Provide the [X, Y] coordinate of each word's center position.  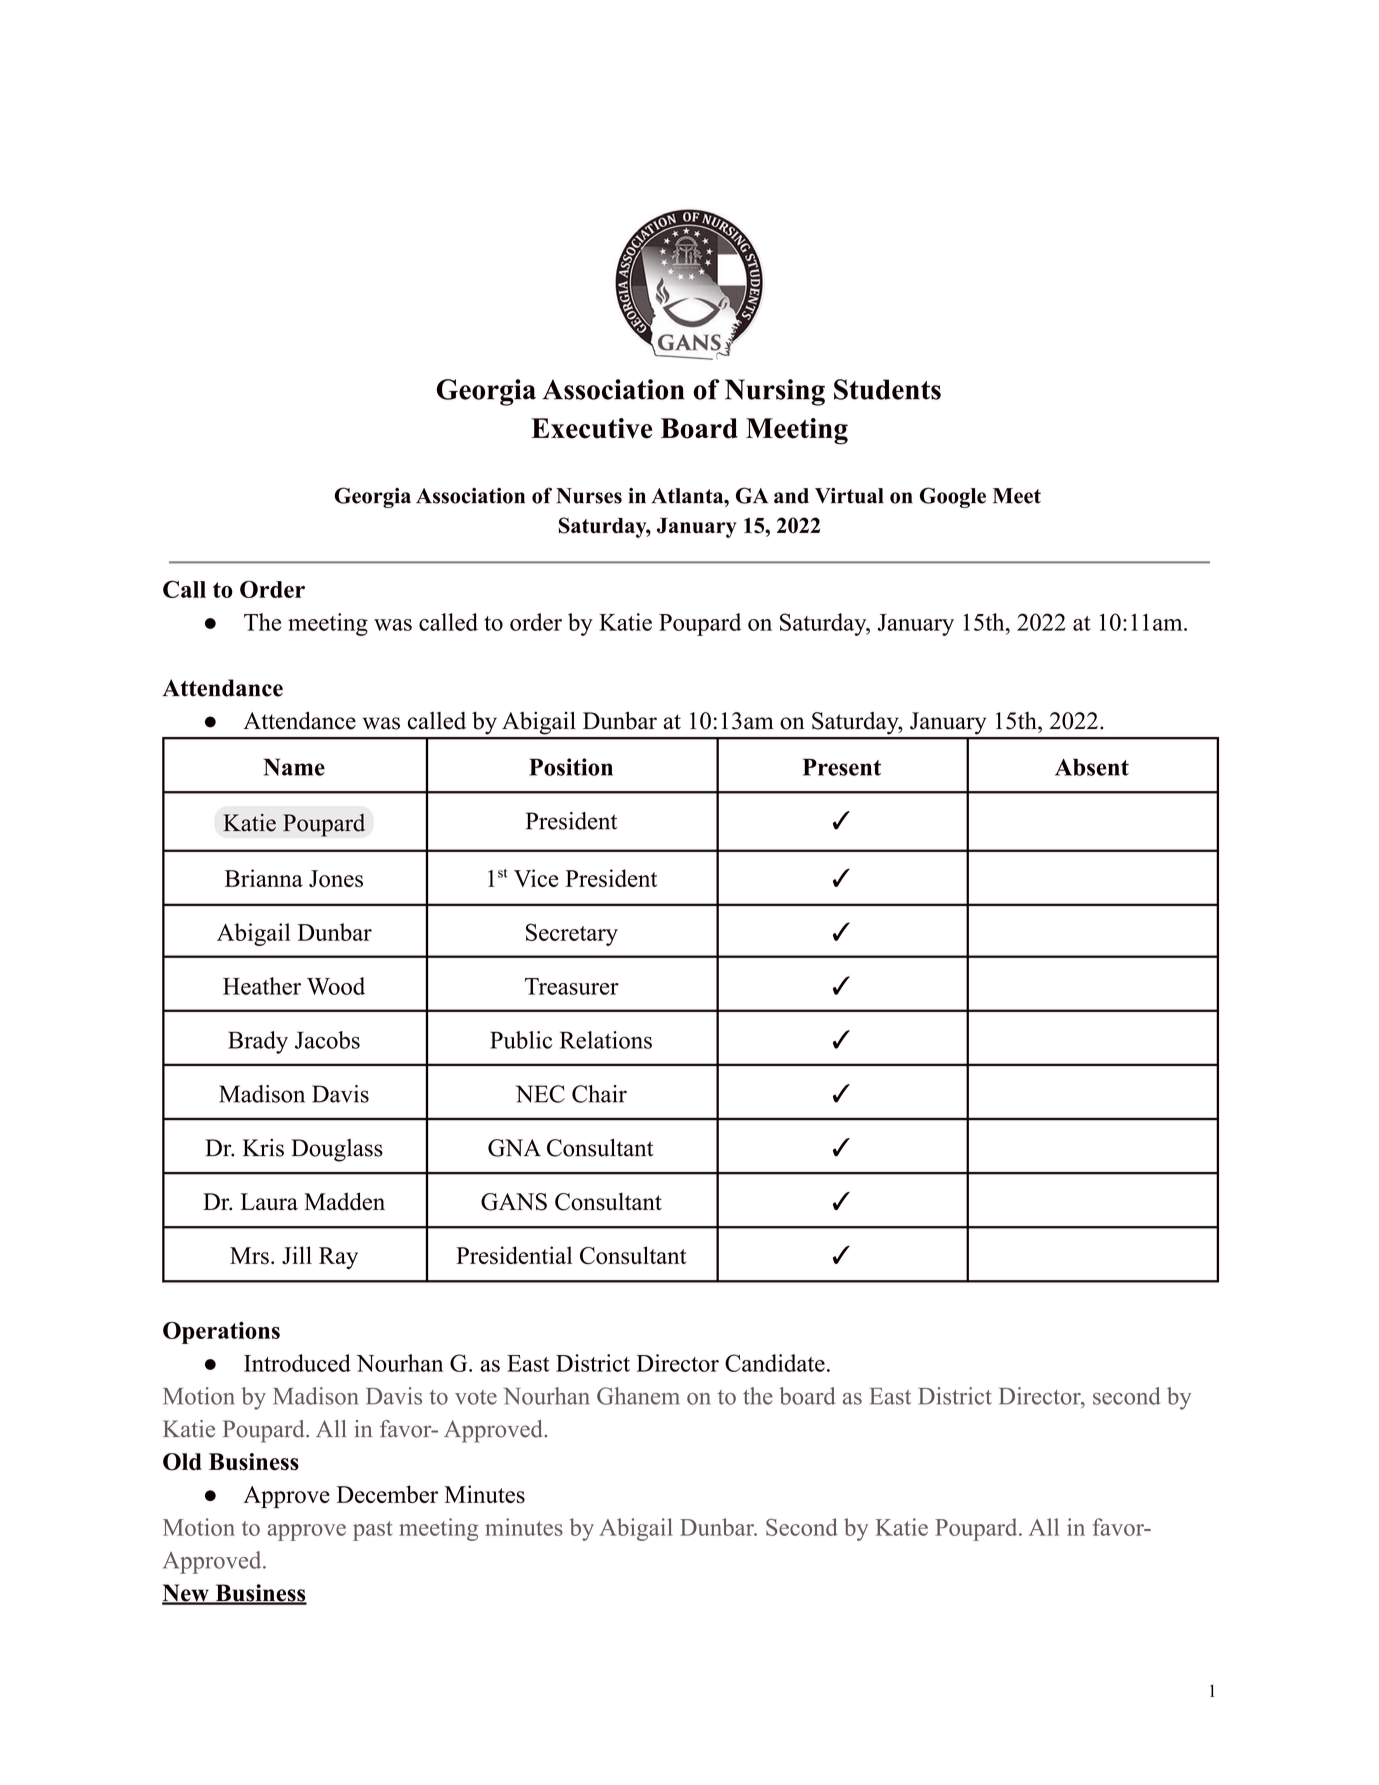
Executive [591, 428]
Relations [606, 1040]
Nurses [589, 496]
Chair [599, 1094]
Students [887, 389]
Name [294, 767]
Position [571, 767]
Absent [1092, 767]
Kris [263, 1148]
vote [476, 1397]
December [387, 1494]
